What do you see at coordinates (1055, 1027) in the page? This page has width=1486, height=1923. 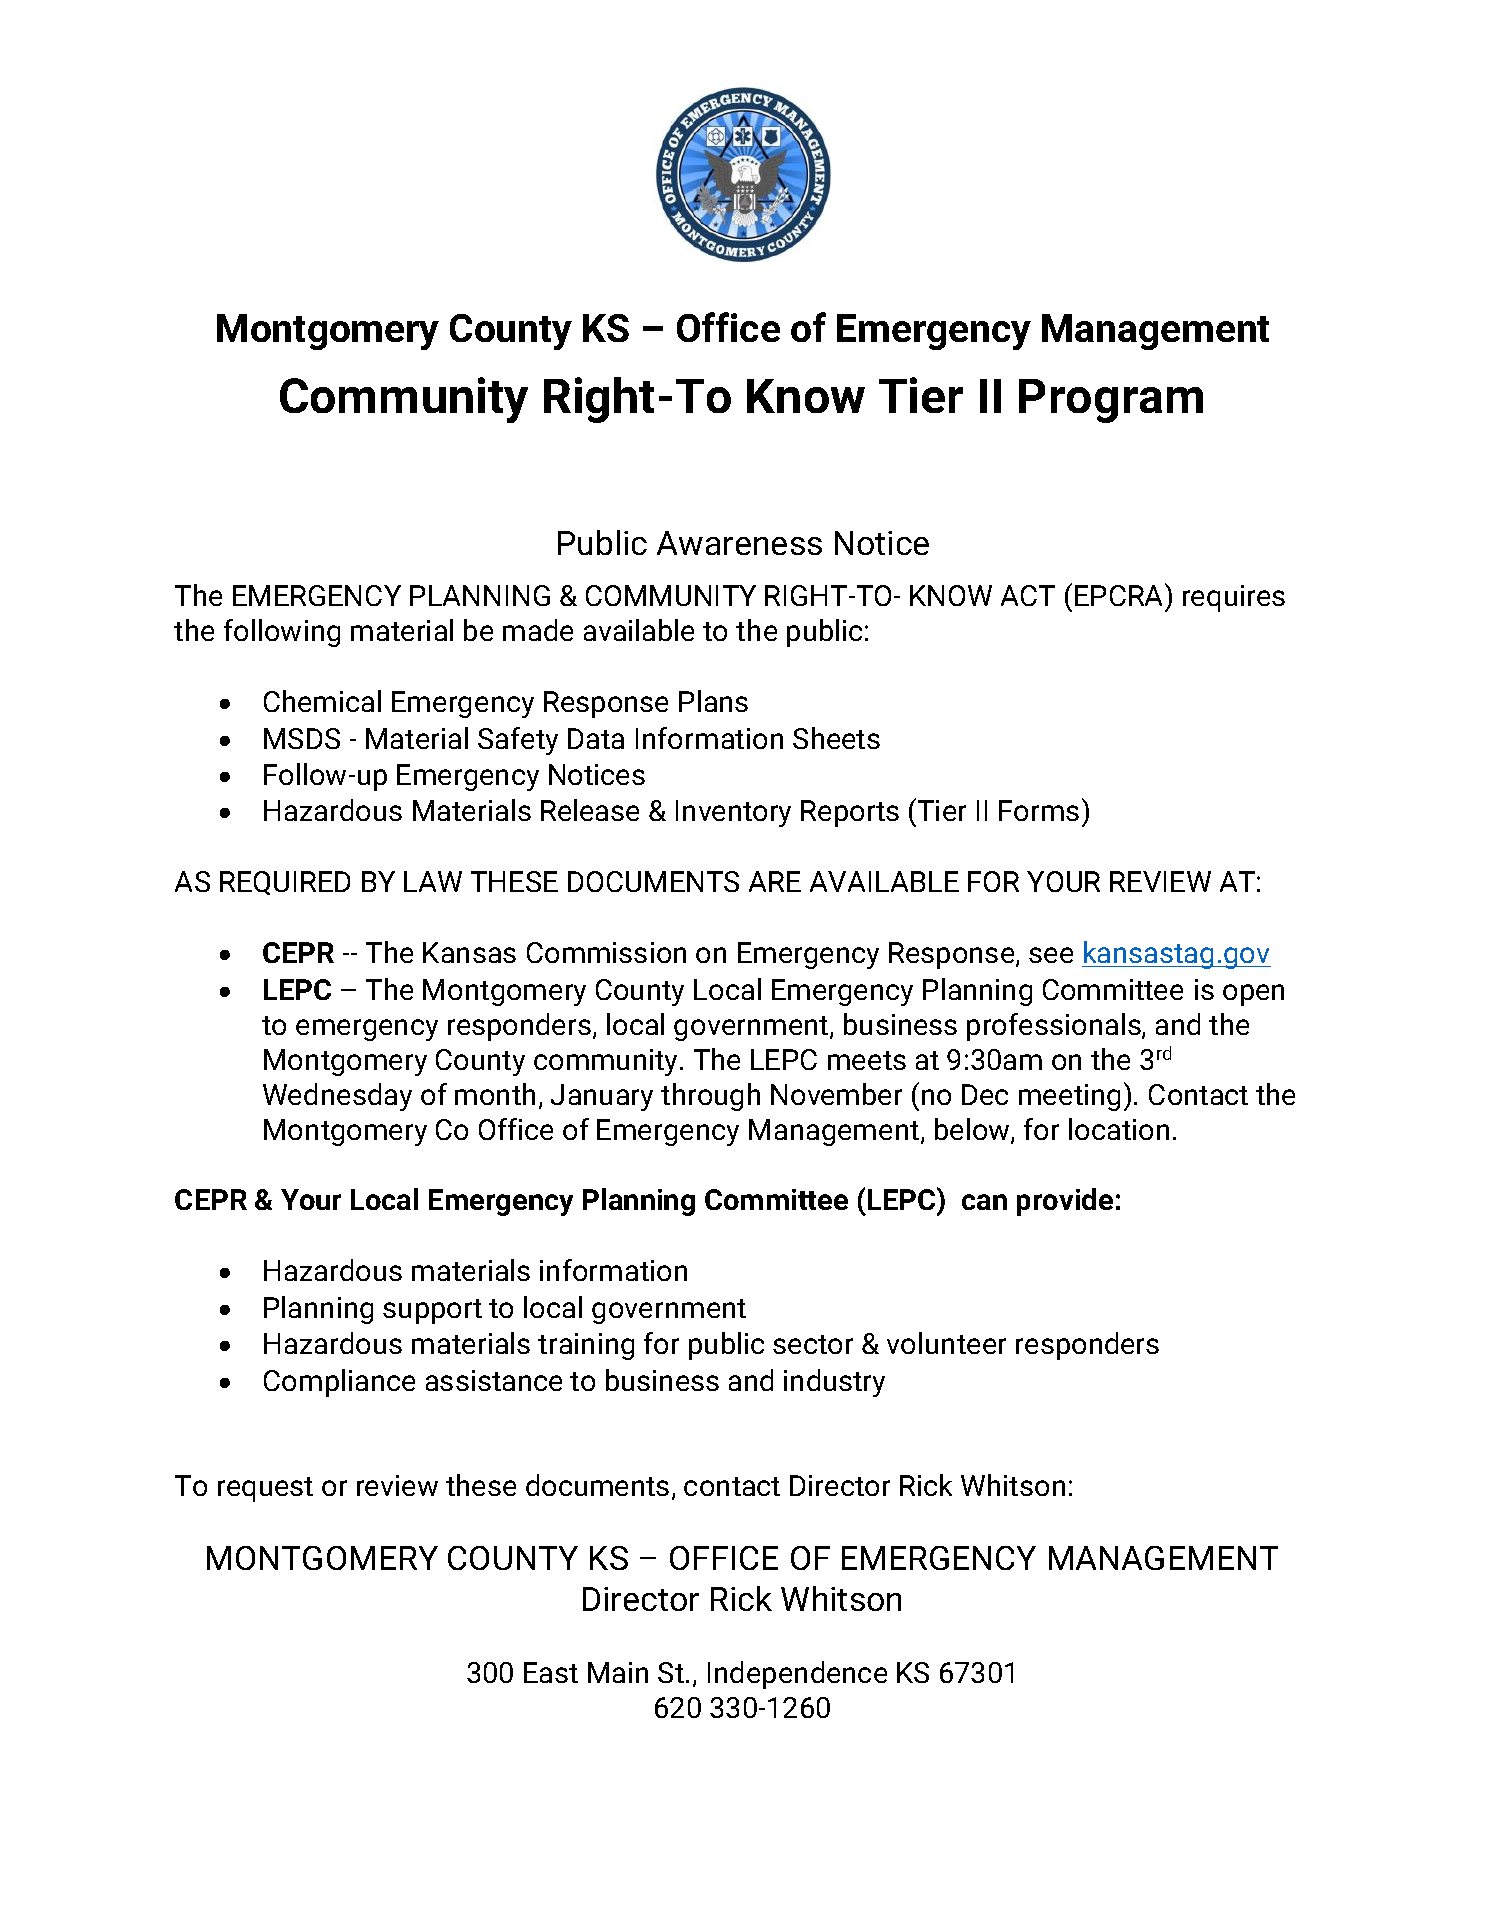 I see `professionals` at bounding box center [1055, 1027].
